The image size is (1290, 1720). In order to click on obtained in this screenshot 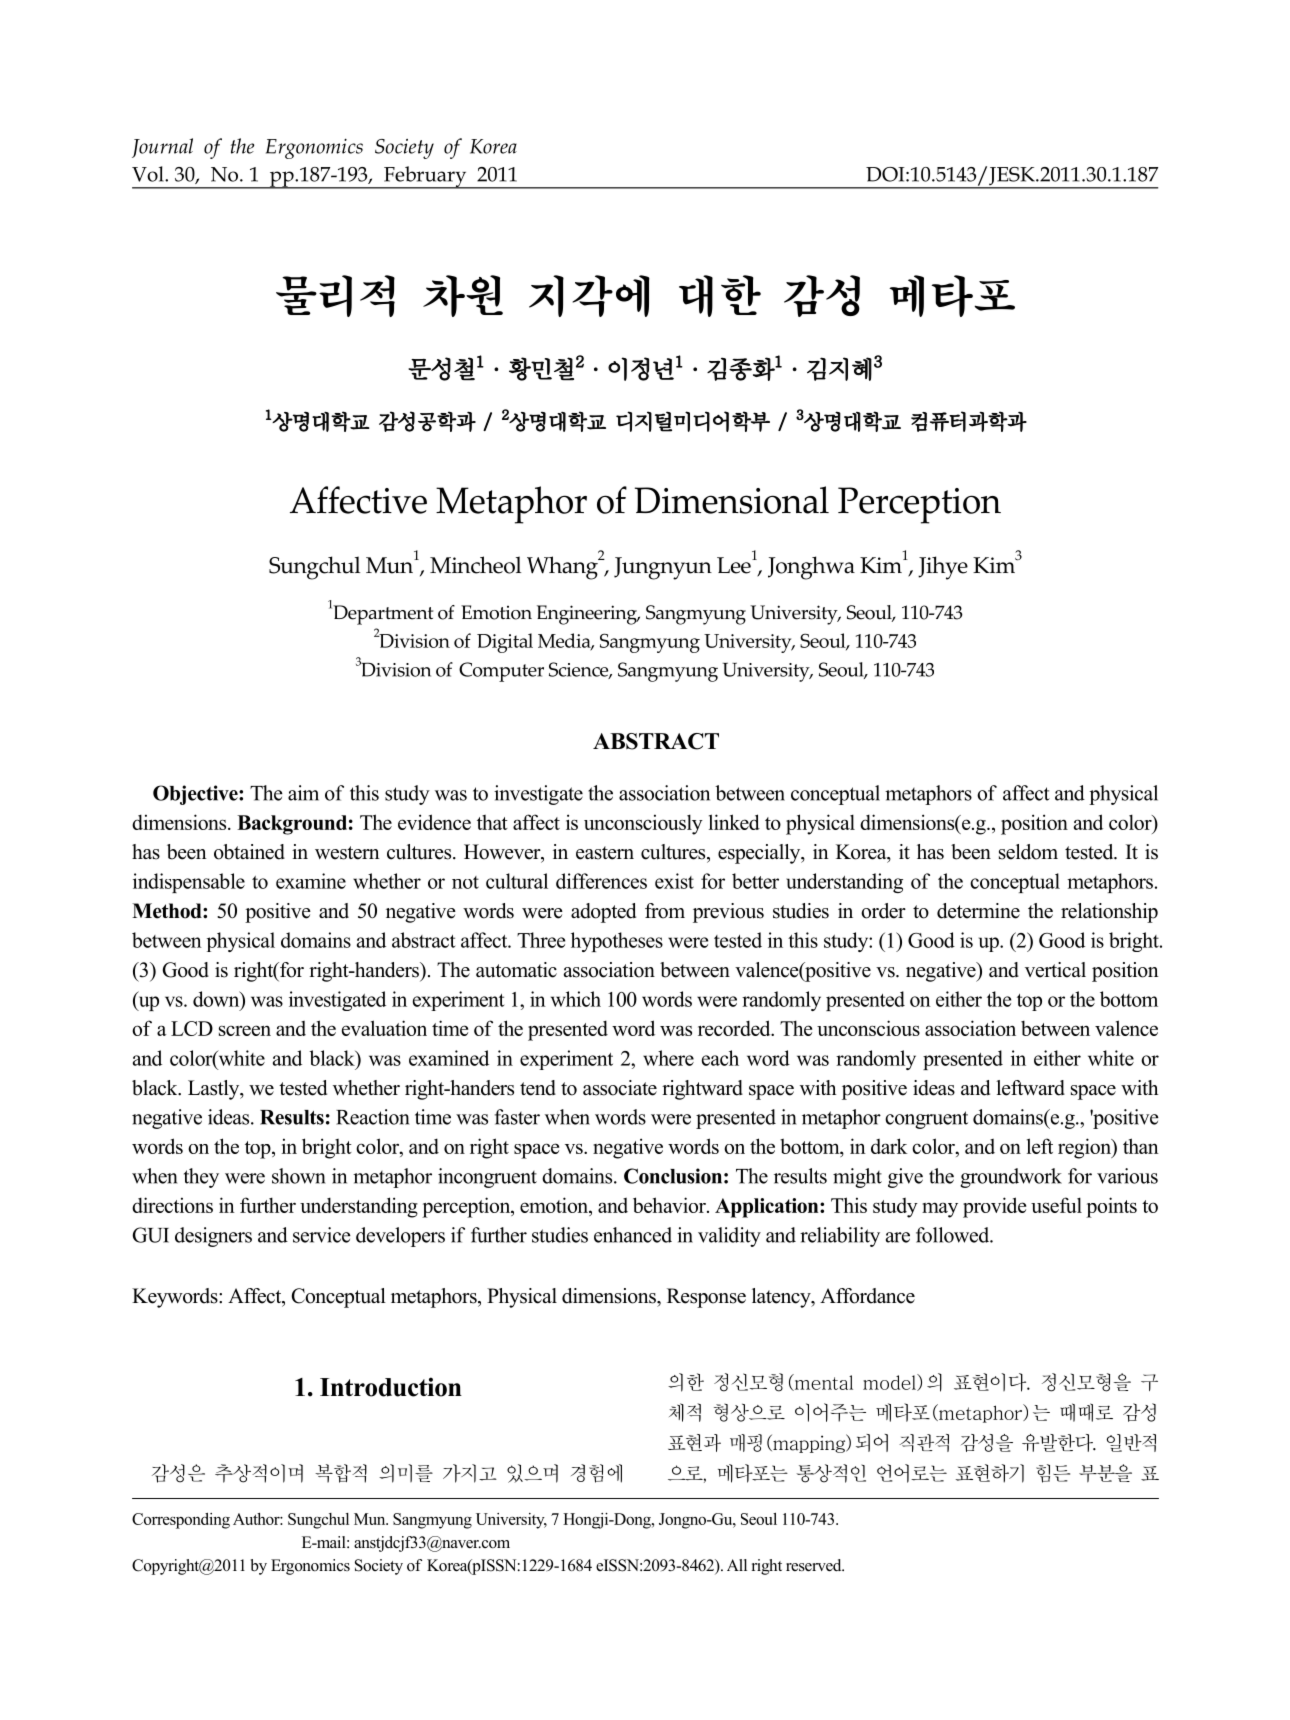, I will do `click(249, 852)`.
